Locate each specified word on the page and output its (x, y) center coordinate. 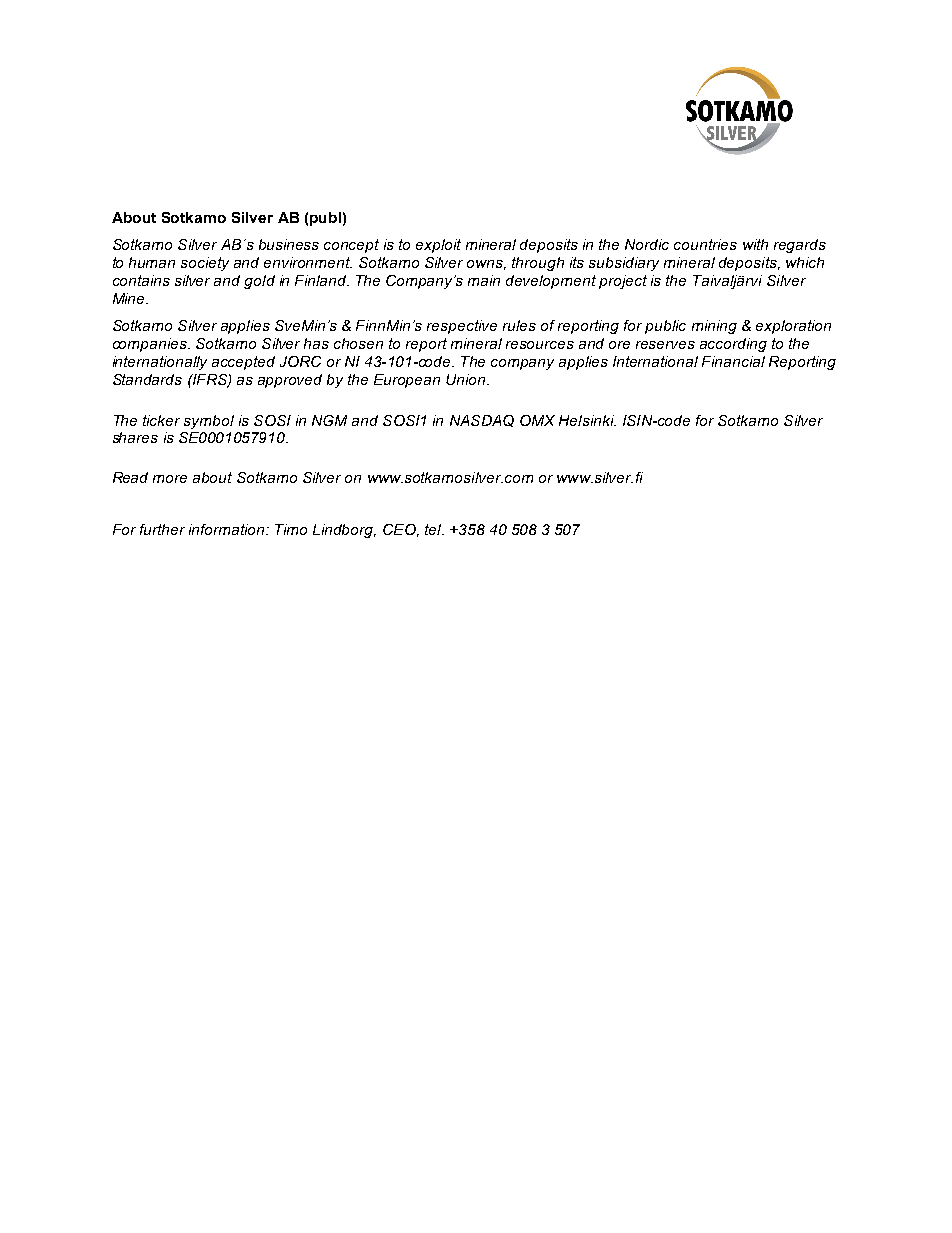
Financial (733, 361)
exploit (438, 246)
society (205, 264)
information (228, 529)
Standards (147, 379)
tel (434, 529)
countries (705, 244)
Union (467, 379)
